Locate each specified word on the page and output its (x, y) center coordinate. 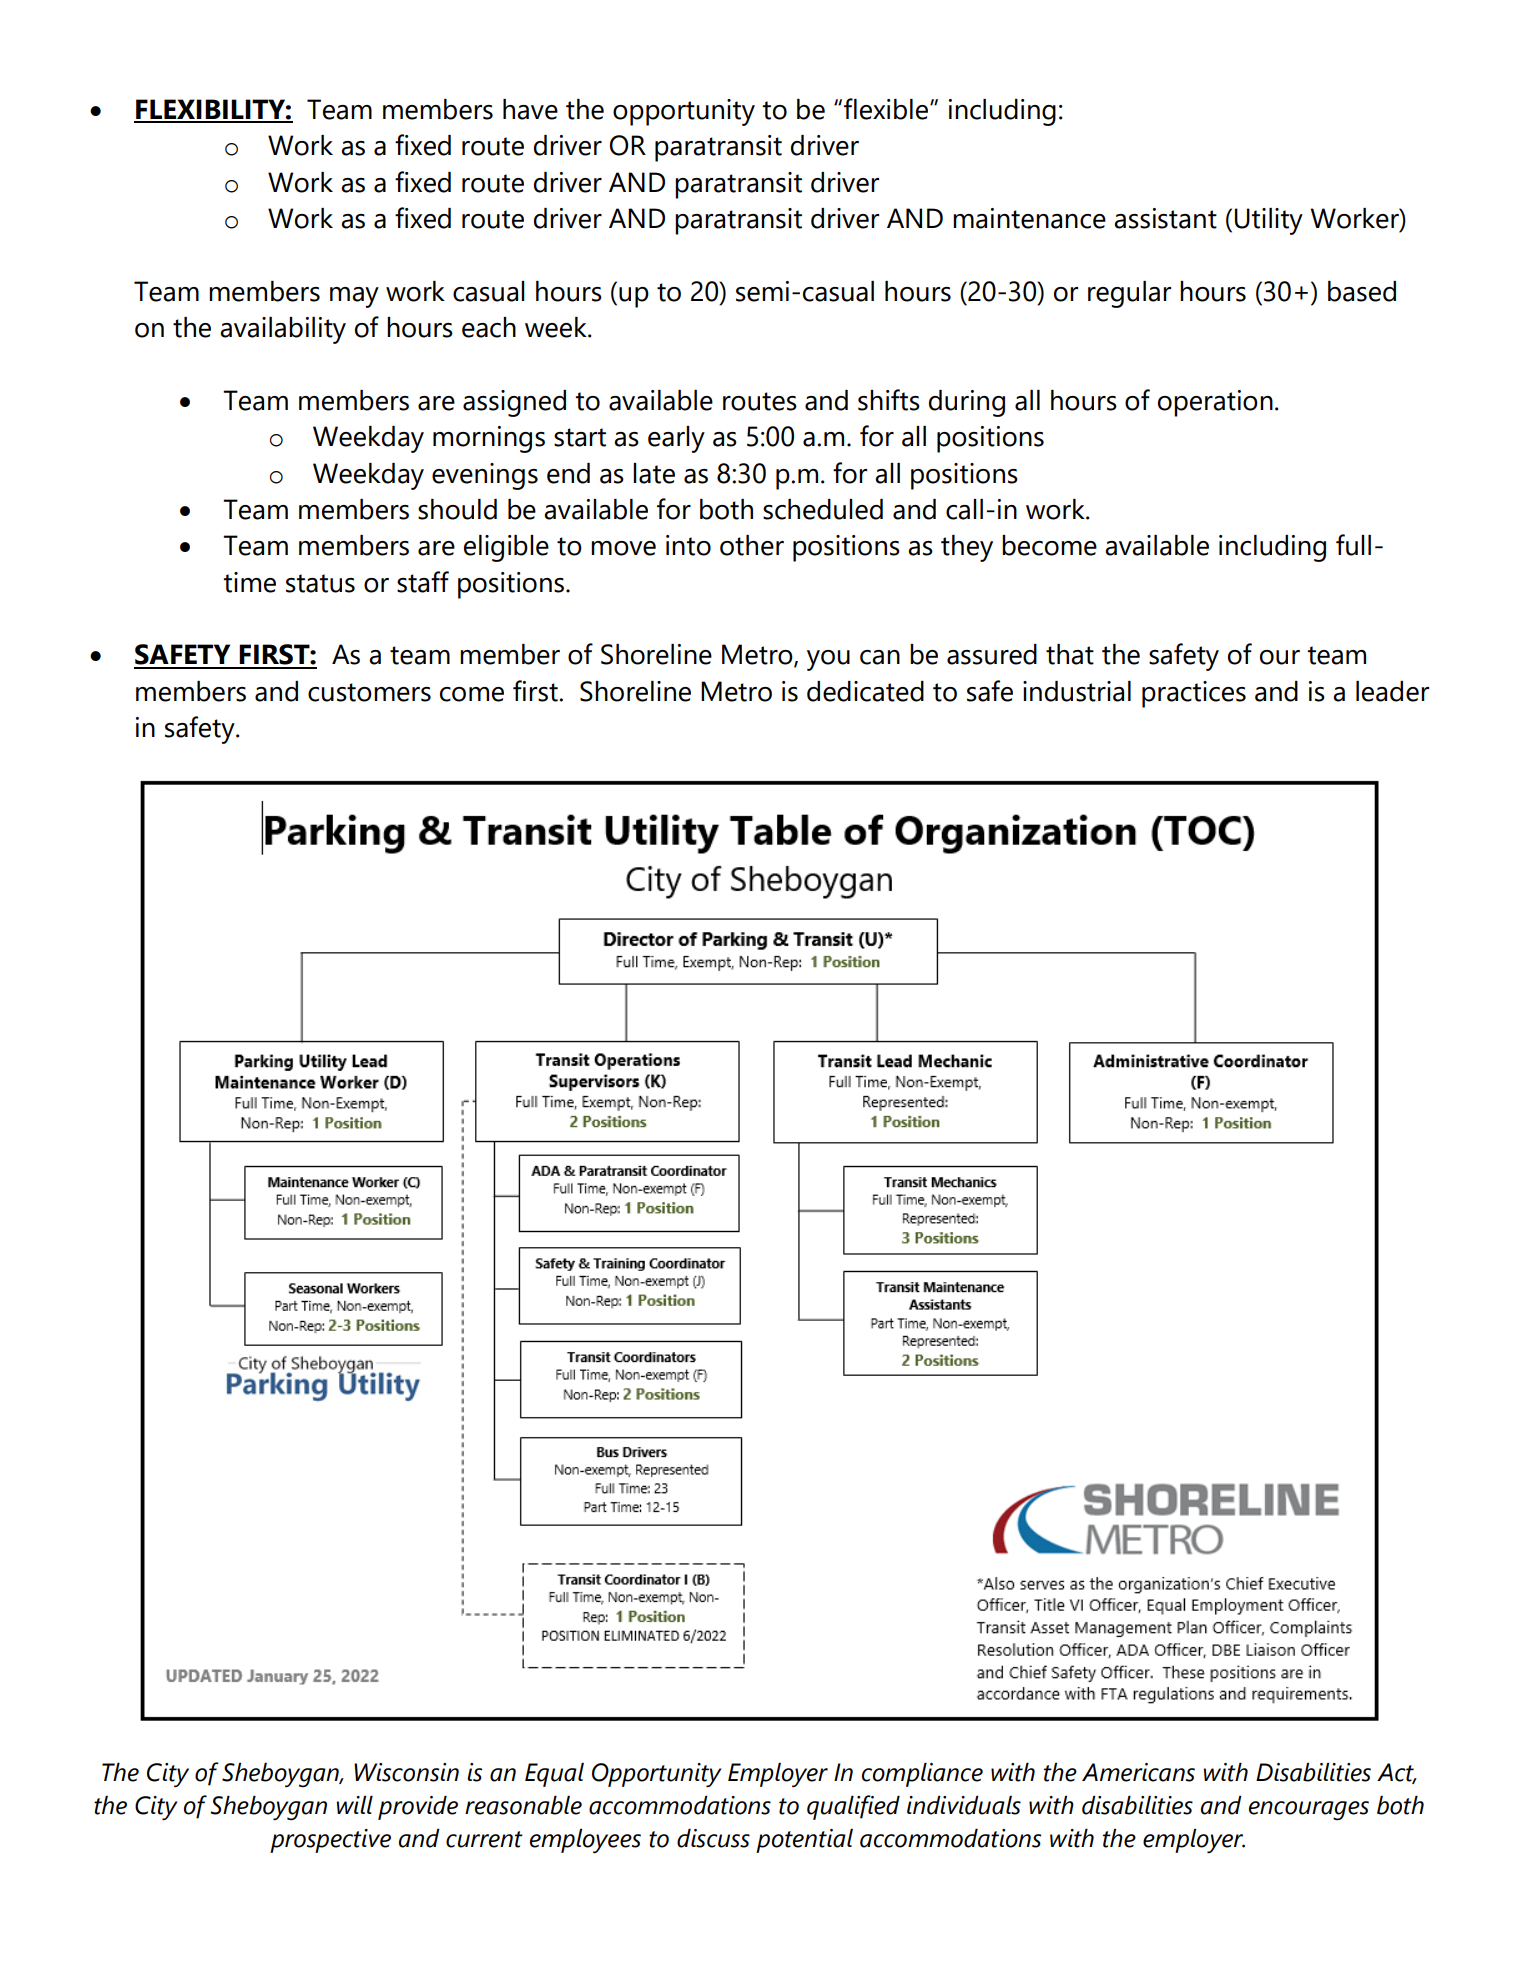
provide (418, 1807)
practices (1194, 694)
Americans (1138, 1772)
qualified (853, 1807)
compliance (922, 1774)
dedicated (865, 691)
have (530, 109)
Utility (1269, 221)
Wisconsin (406, 1772)
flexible (886, 109)
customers (369, 692)
